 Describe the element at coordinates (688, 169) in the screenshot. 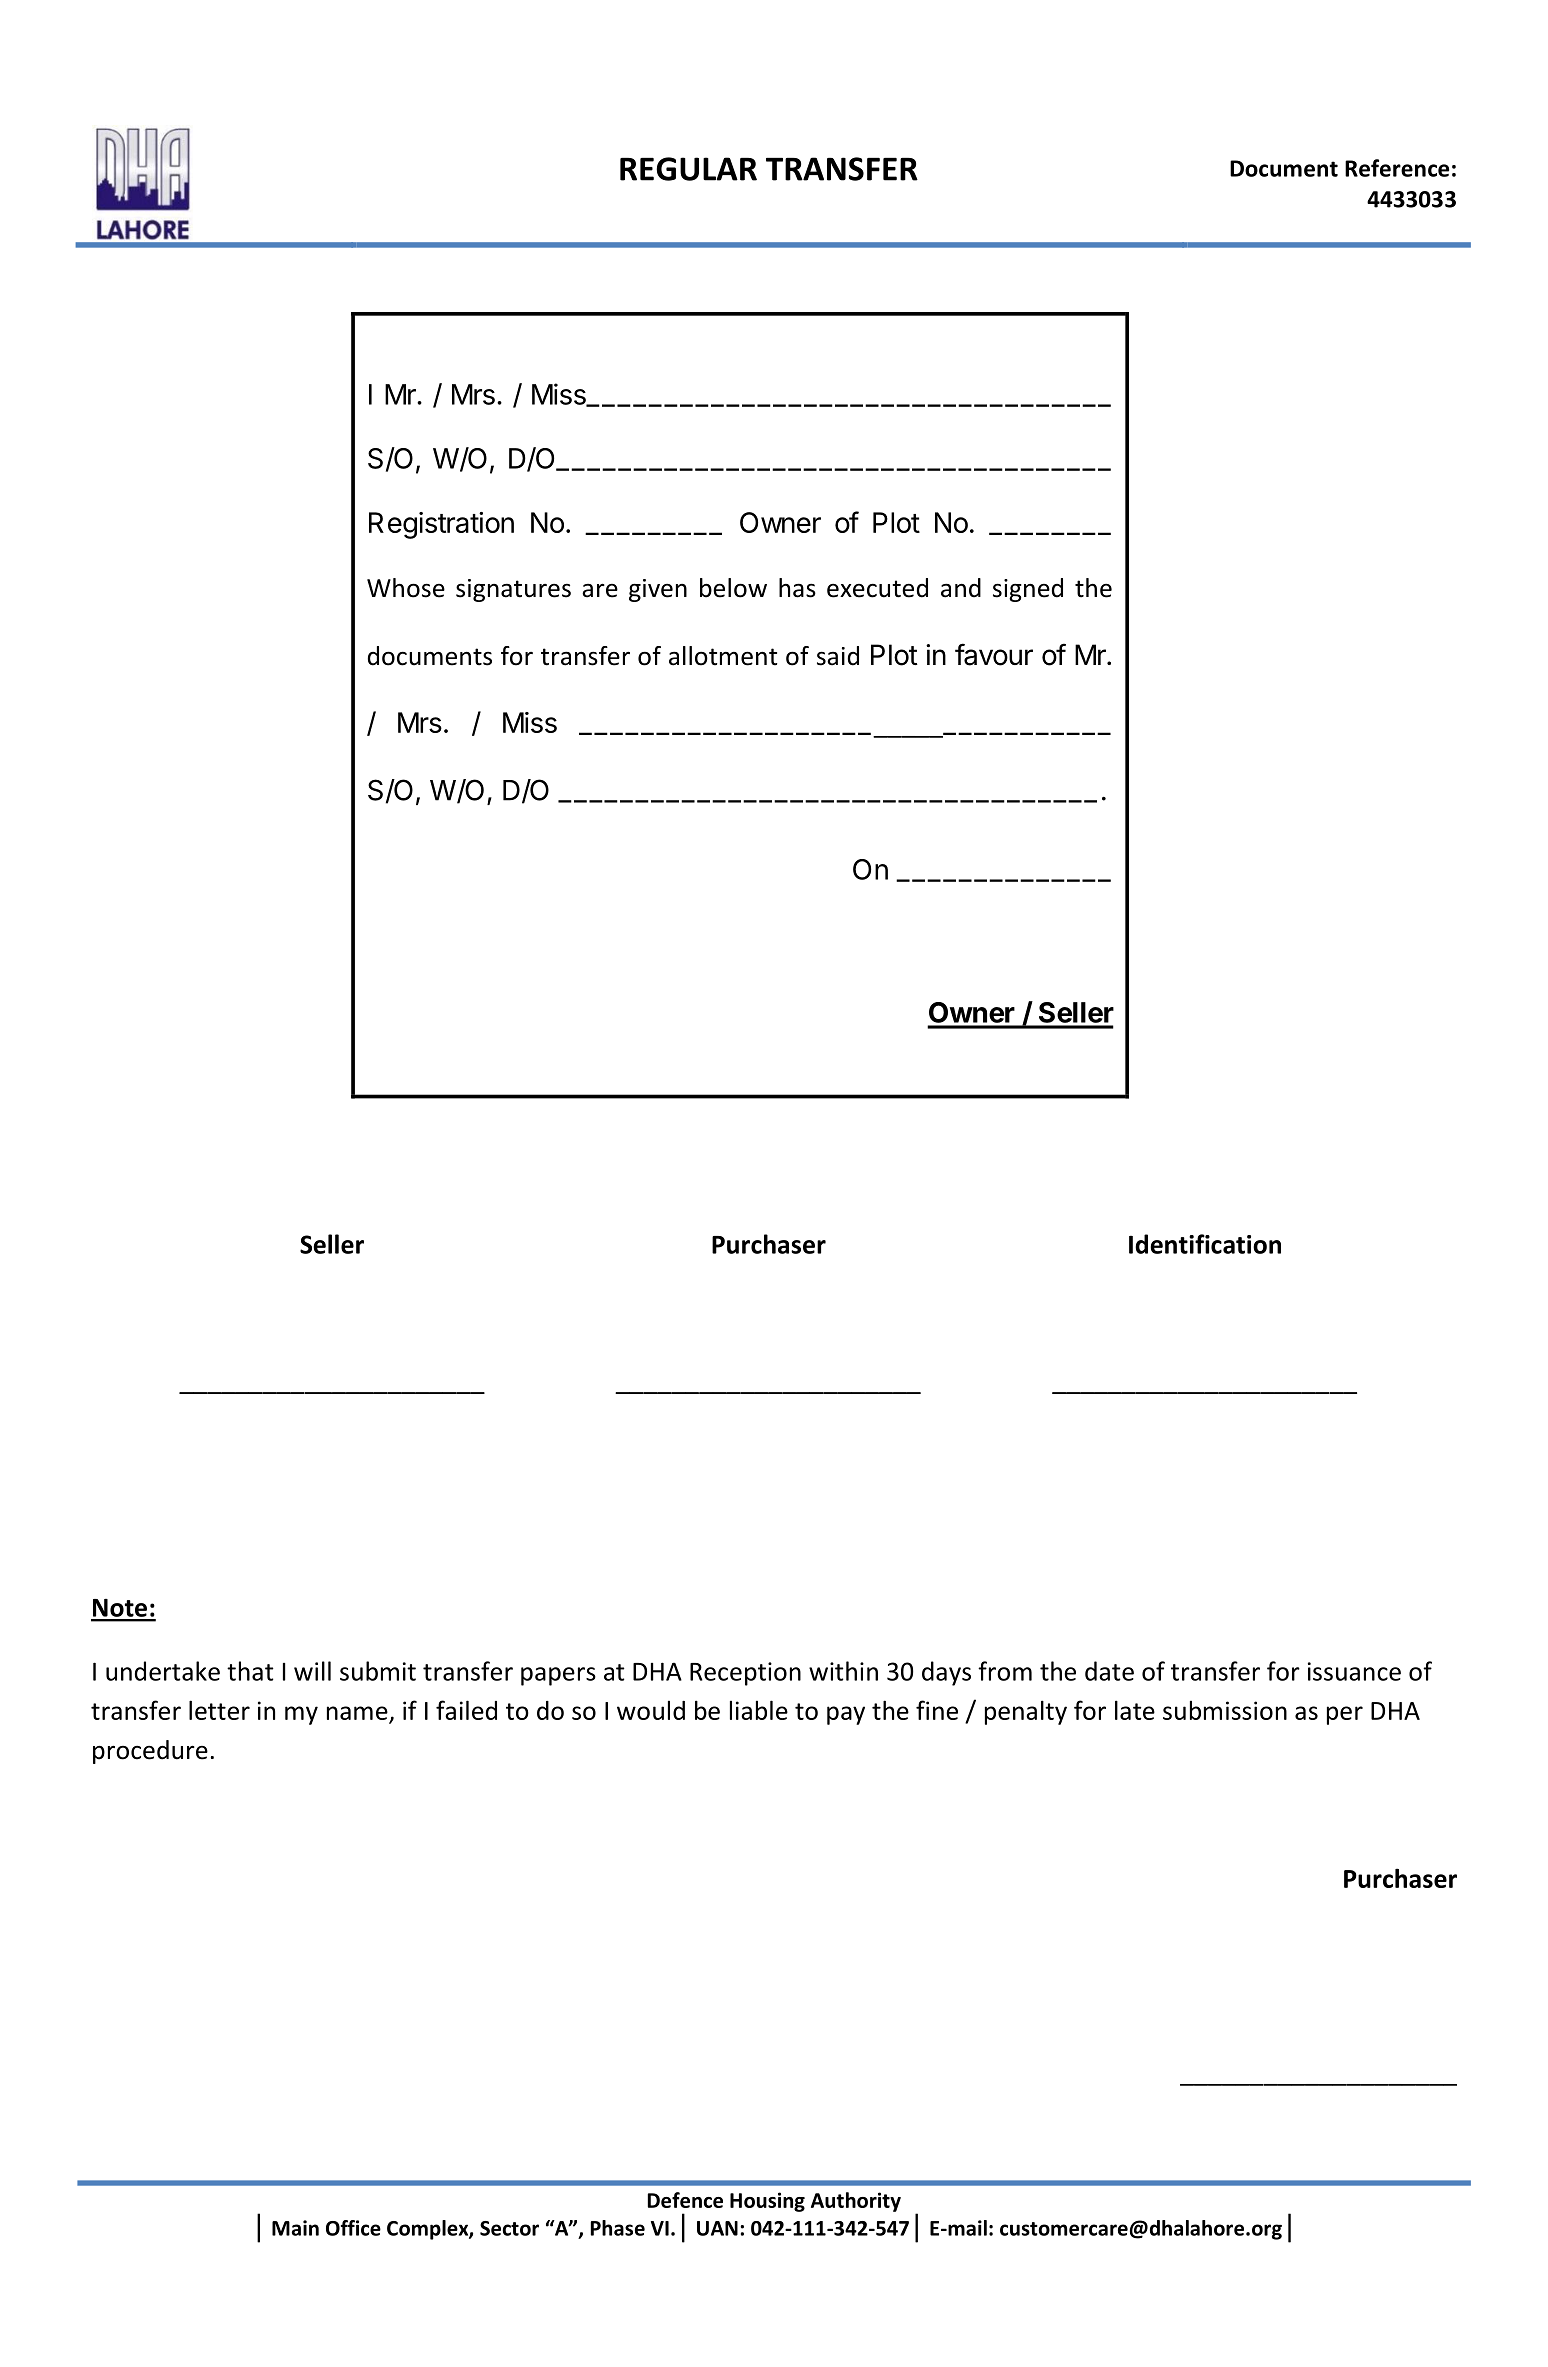

I see `REGULAR` at that location.
